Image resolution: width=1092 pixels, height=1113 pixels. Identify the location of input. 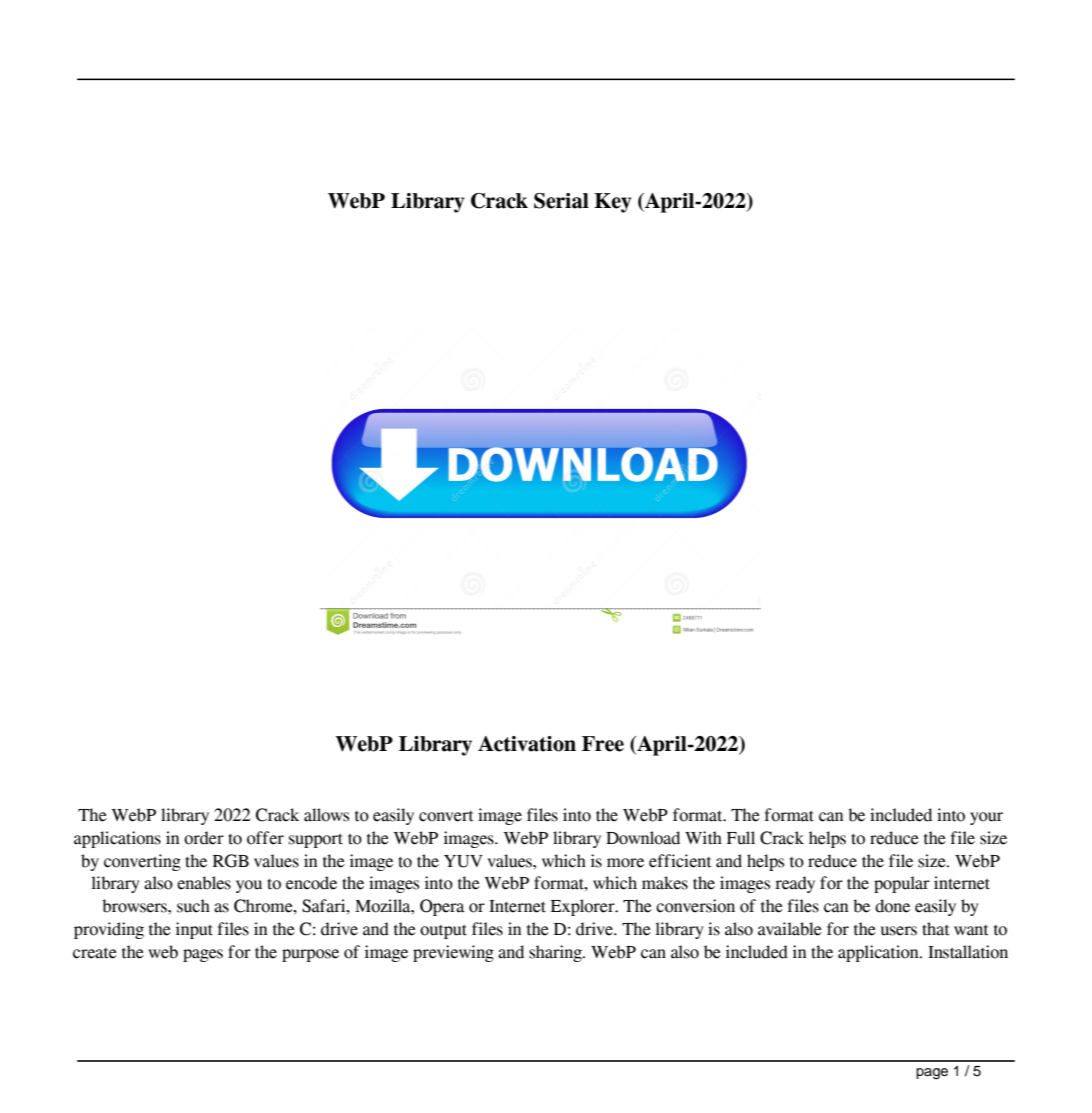
(194, 930).
